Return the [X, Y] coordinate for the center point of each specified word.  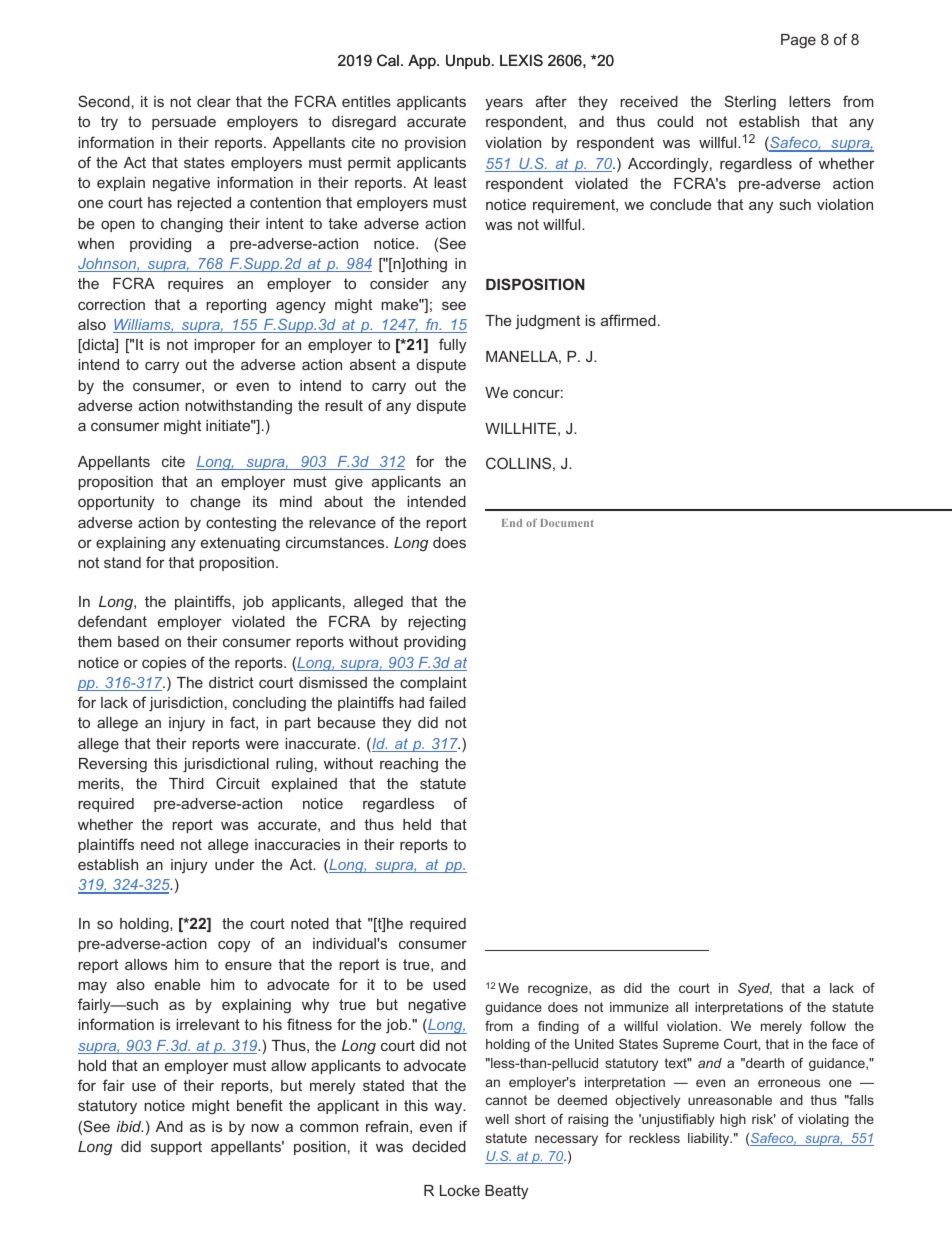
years [504, 104]
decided [439, 1146]
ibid [130, 1126]
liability [710, 1139]
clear [214, 101]
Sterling [750, 103]
